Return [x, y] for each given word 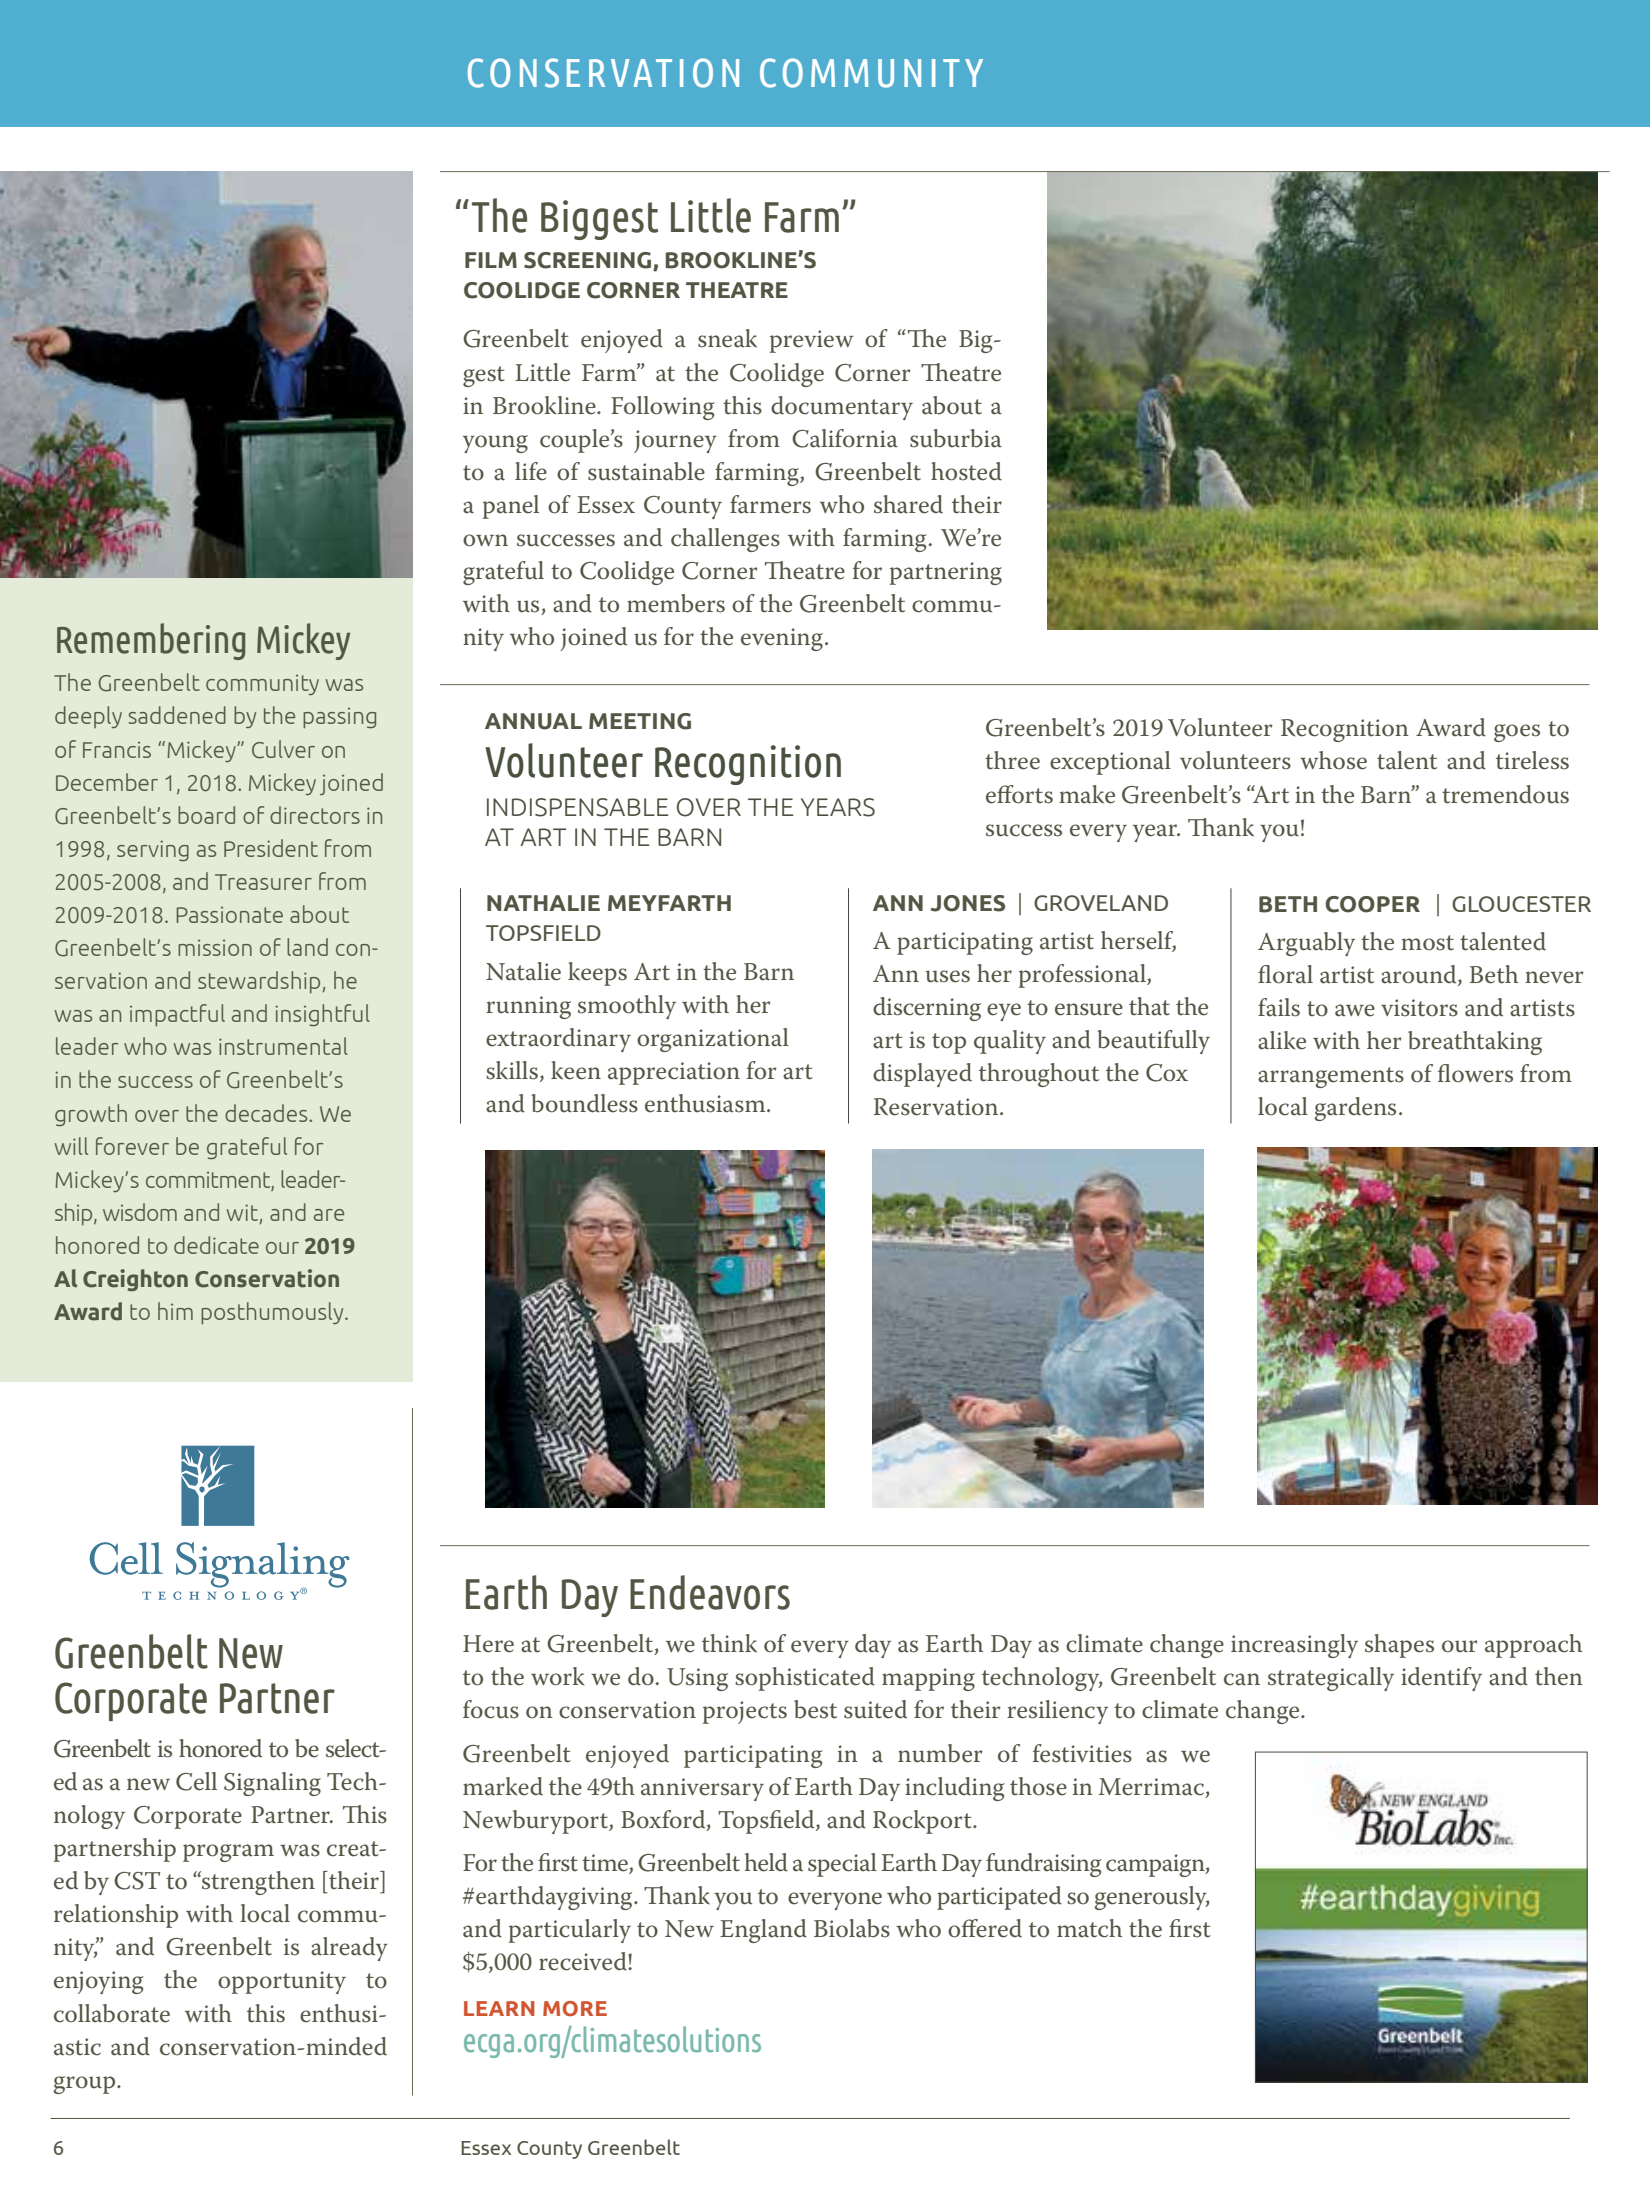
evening [782, 639]
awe [1355, 1010]
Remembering [151, 641]
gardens [1355, 1109]
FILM [491, 260]
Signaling [272, 1784]
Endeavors [710, 1592]
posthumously [273, 1313]
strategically [1331, 1679]
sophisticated [805, 1679]
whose [1333, 760]
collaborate [112, 2013]
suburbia [956, 438]
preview [811, 341]
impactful [177, 1015]
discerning [927, 1009]
